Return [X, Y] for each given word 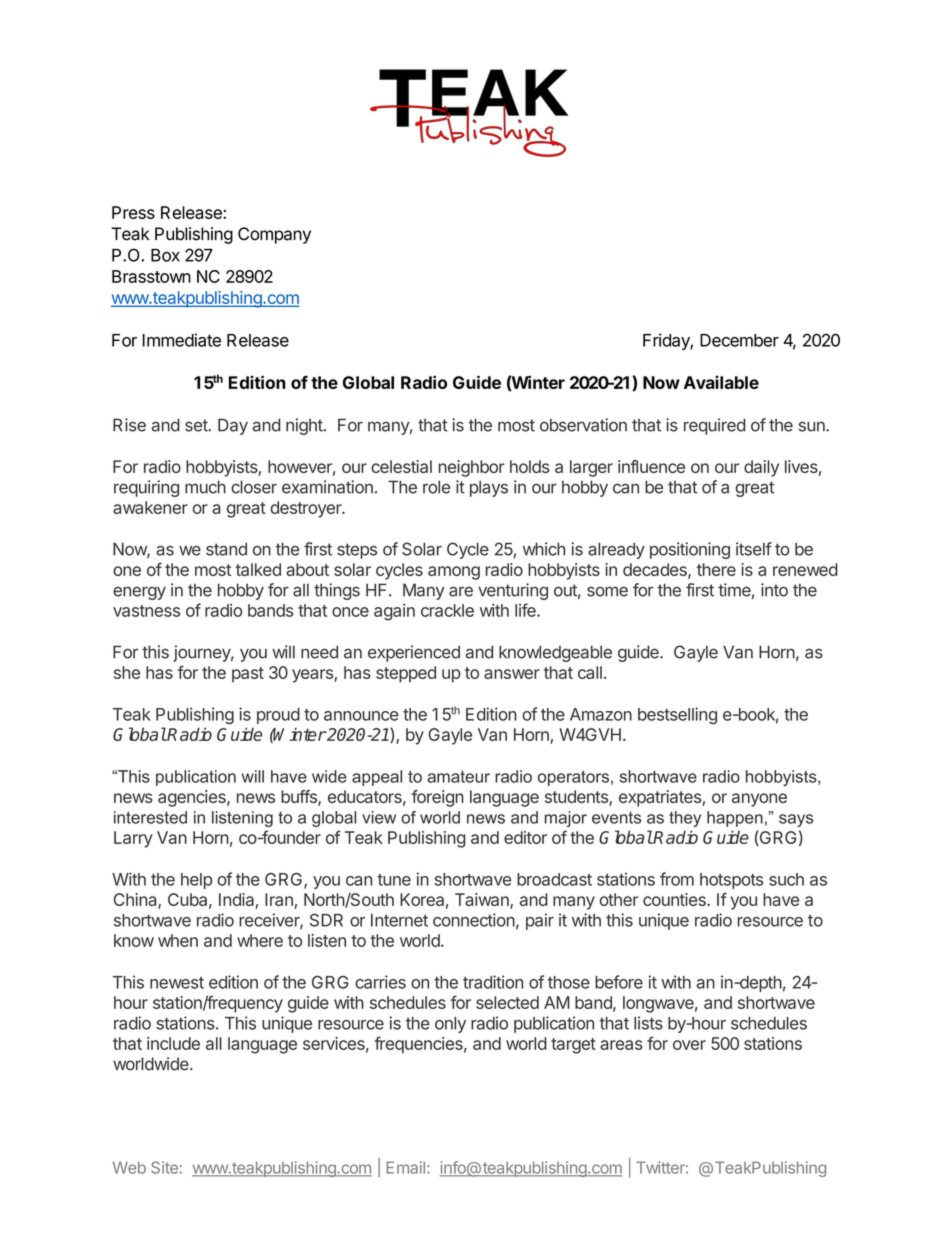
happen [735, 819]
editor [525, 837]
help [196, 881]
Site [164, 1167]
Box [165, 255]
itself [754, 549]
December [739, 340]
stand [226, 549]
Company [274, 235]
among [454, 573]
